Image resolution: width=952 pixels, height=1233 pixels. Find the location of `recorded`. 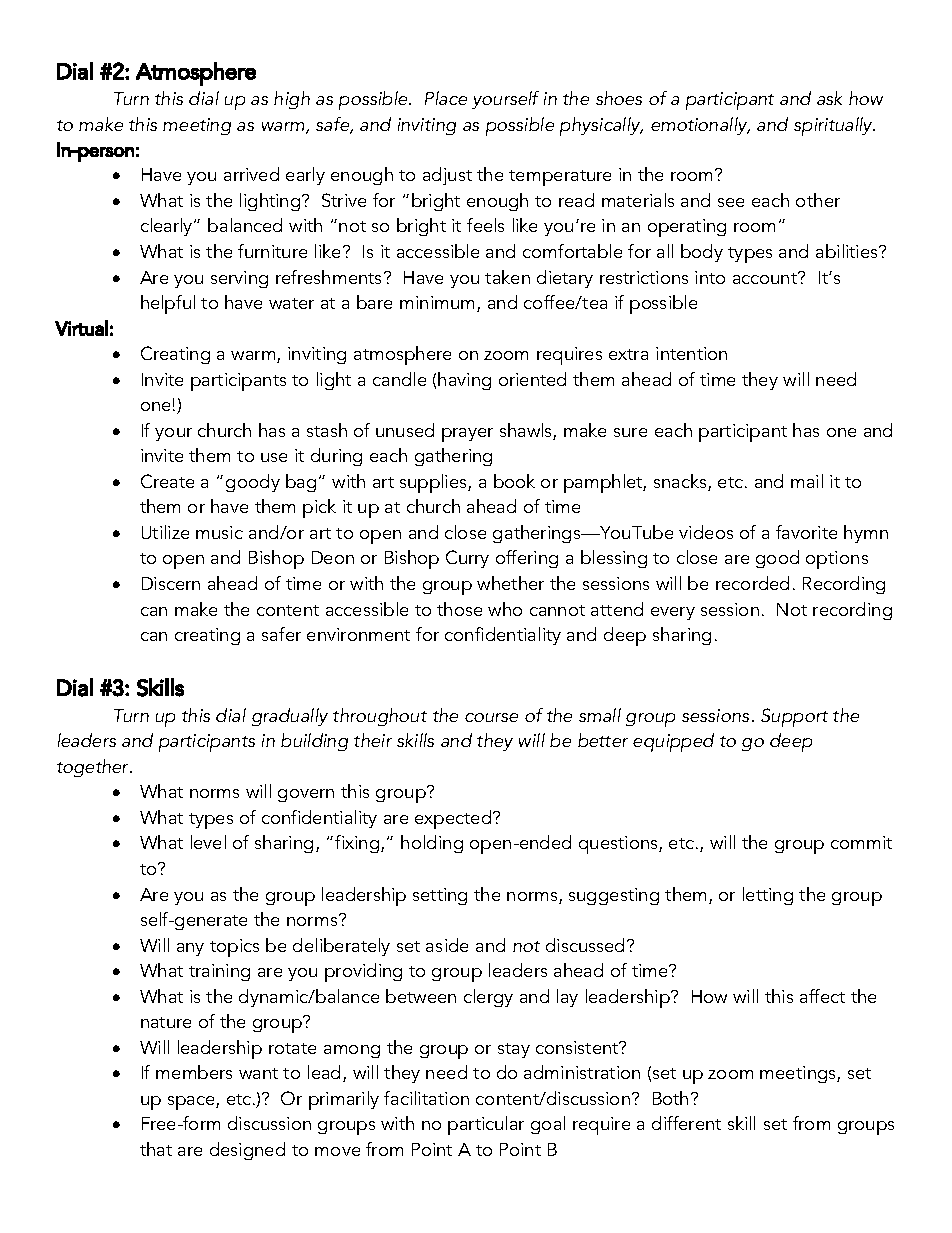

recorded is located at coordinates (752, 583).
